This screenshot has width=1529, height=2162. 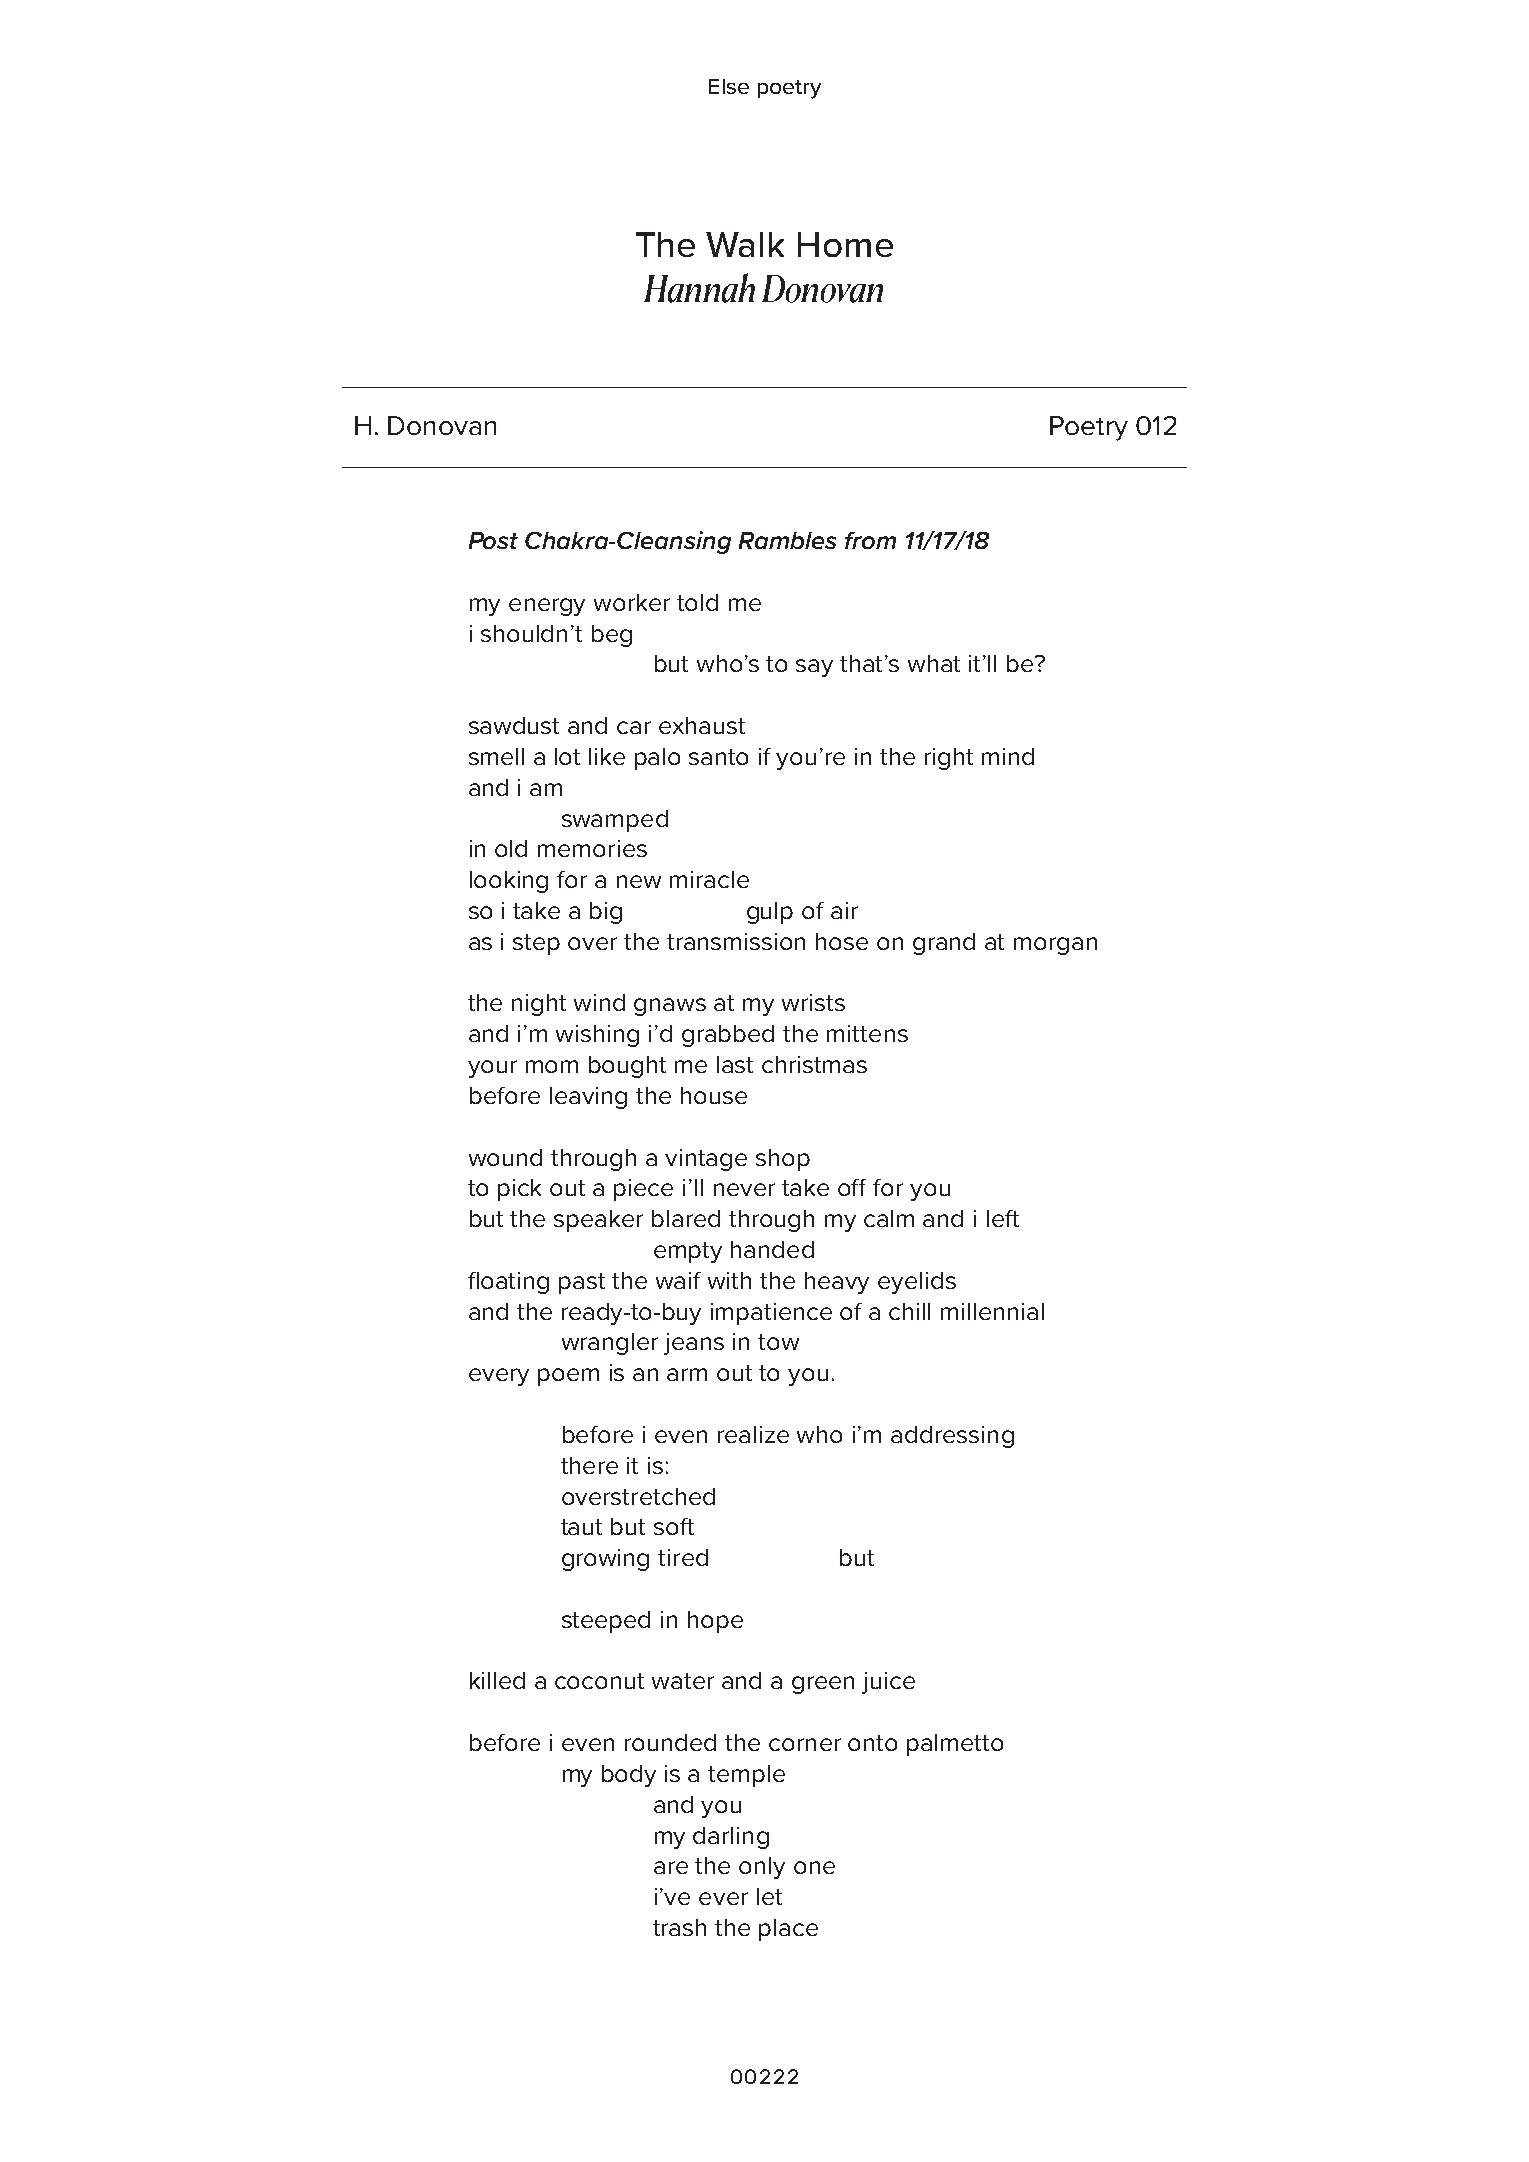 I want to click on Else, so click(x=729, y=86).
